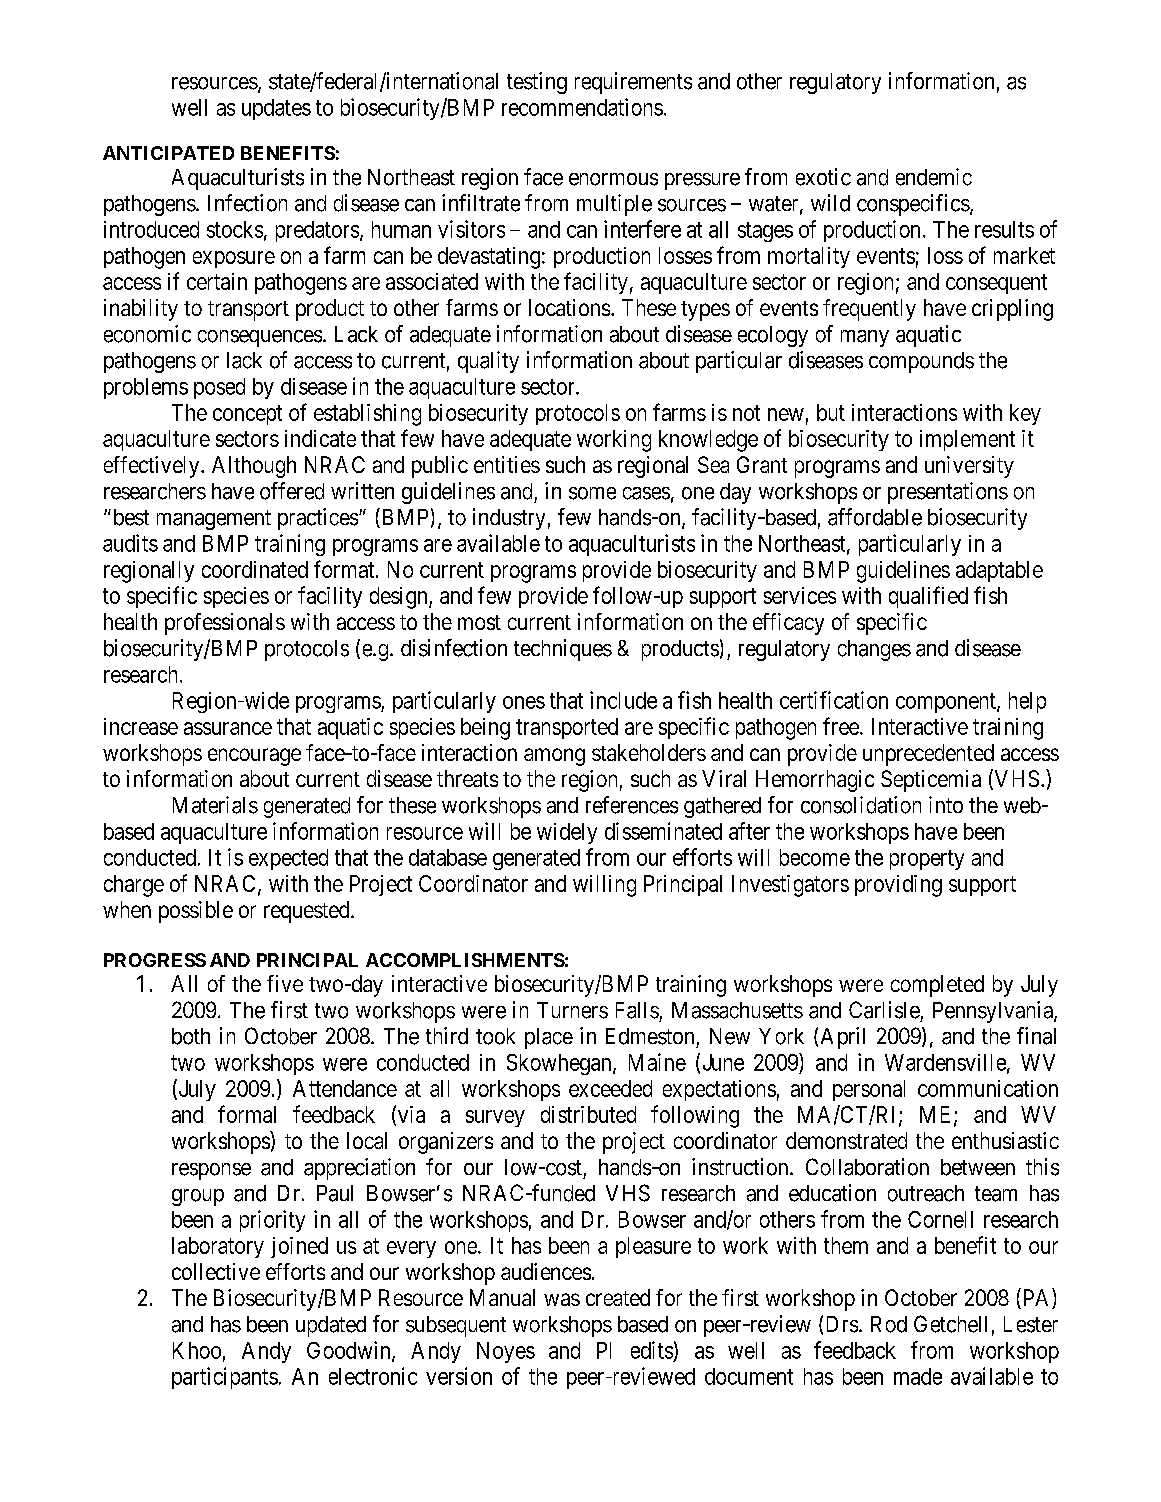 The image size is (1161, 1502). Describe the element at coordinates (214, 520) in the screenshot. I see `management` at that location.
